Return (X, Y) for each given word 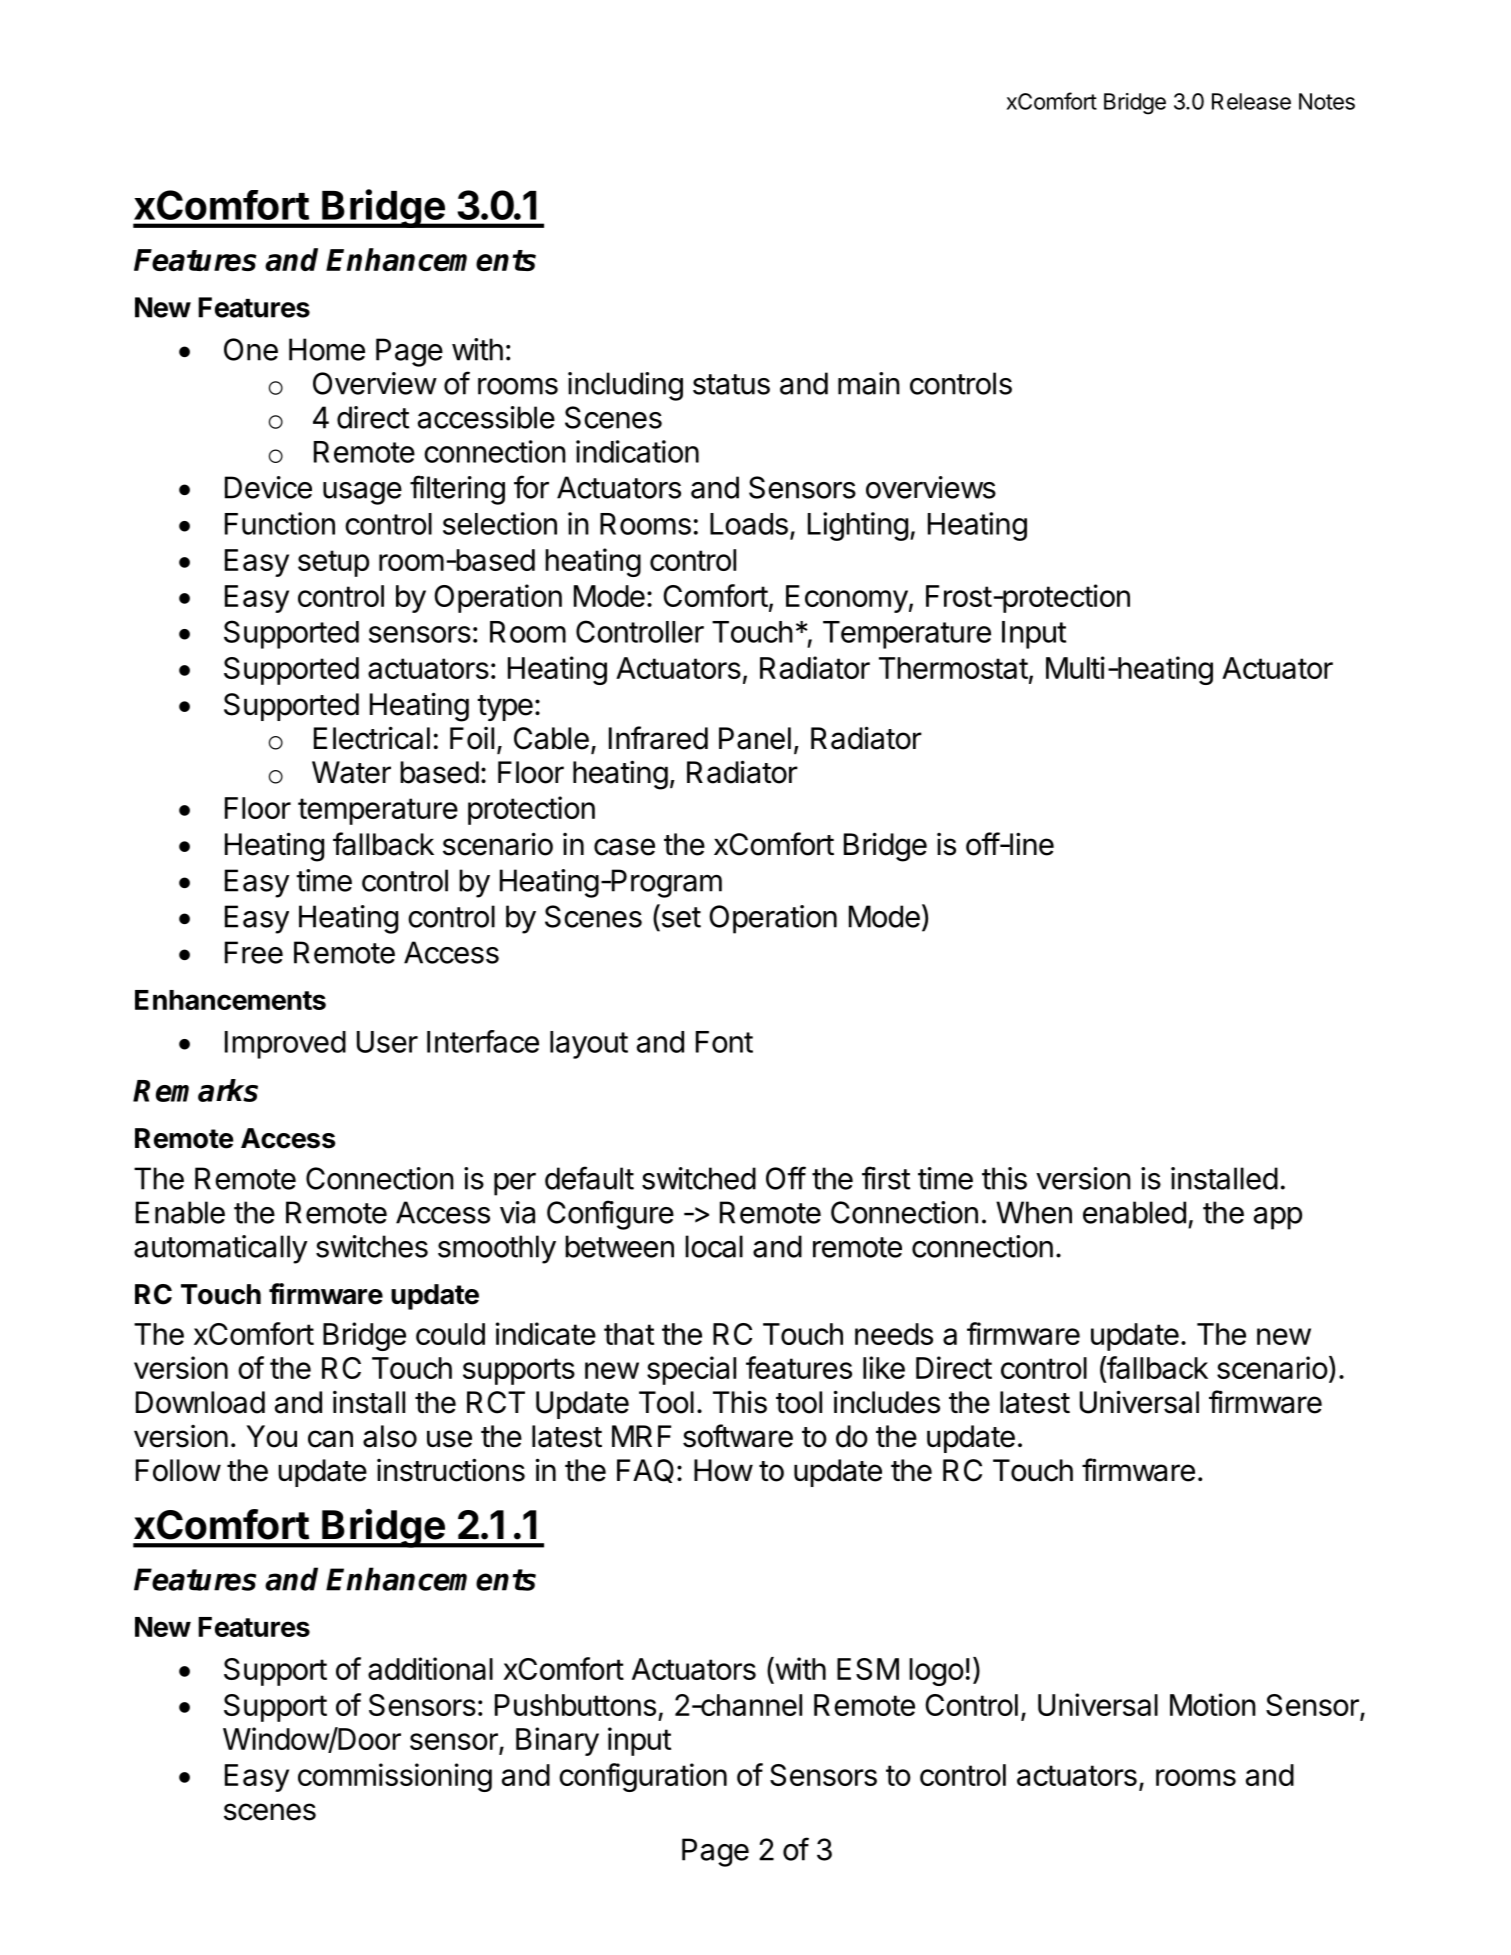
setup (333, 563)
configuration (643, 1777)
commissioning (395, 1777)
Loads (749, 524)
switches (372, 1246)
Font (724, 1042)
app (1278, 1218)
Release (1251, 101)
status (731, 384)
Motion (1213, 1704)
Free (254, 952)
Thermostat (953, 668)
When (1034, 1212)
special (691, 1370)
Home (327, 349)
